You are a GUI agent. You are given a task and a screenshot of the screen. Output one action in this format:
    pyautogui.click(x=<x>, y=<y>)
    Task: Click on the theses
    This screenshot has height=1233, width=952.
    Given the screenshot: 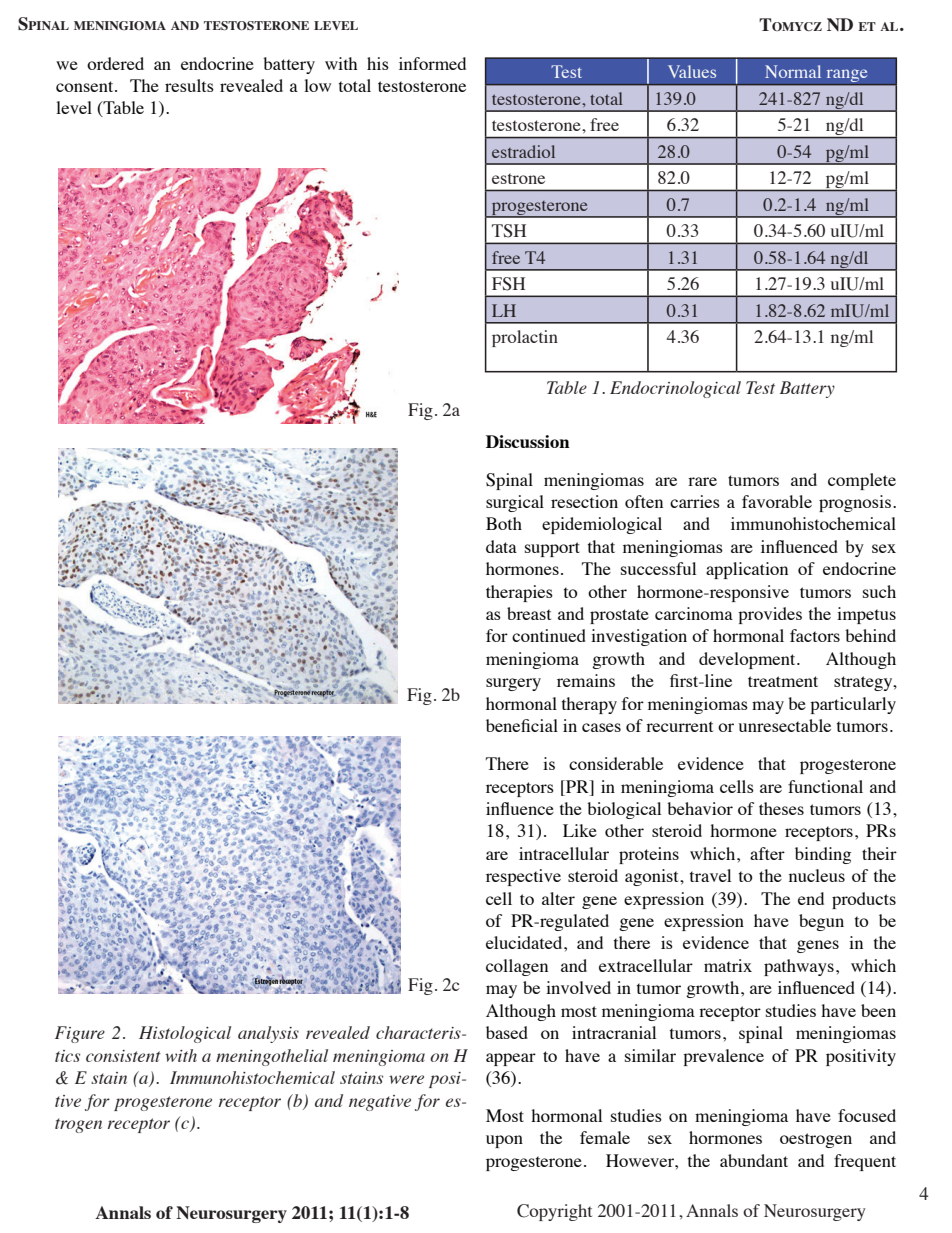 What is the action you would take?
    pyautogui.click(x=781, y=808)
